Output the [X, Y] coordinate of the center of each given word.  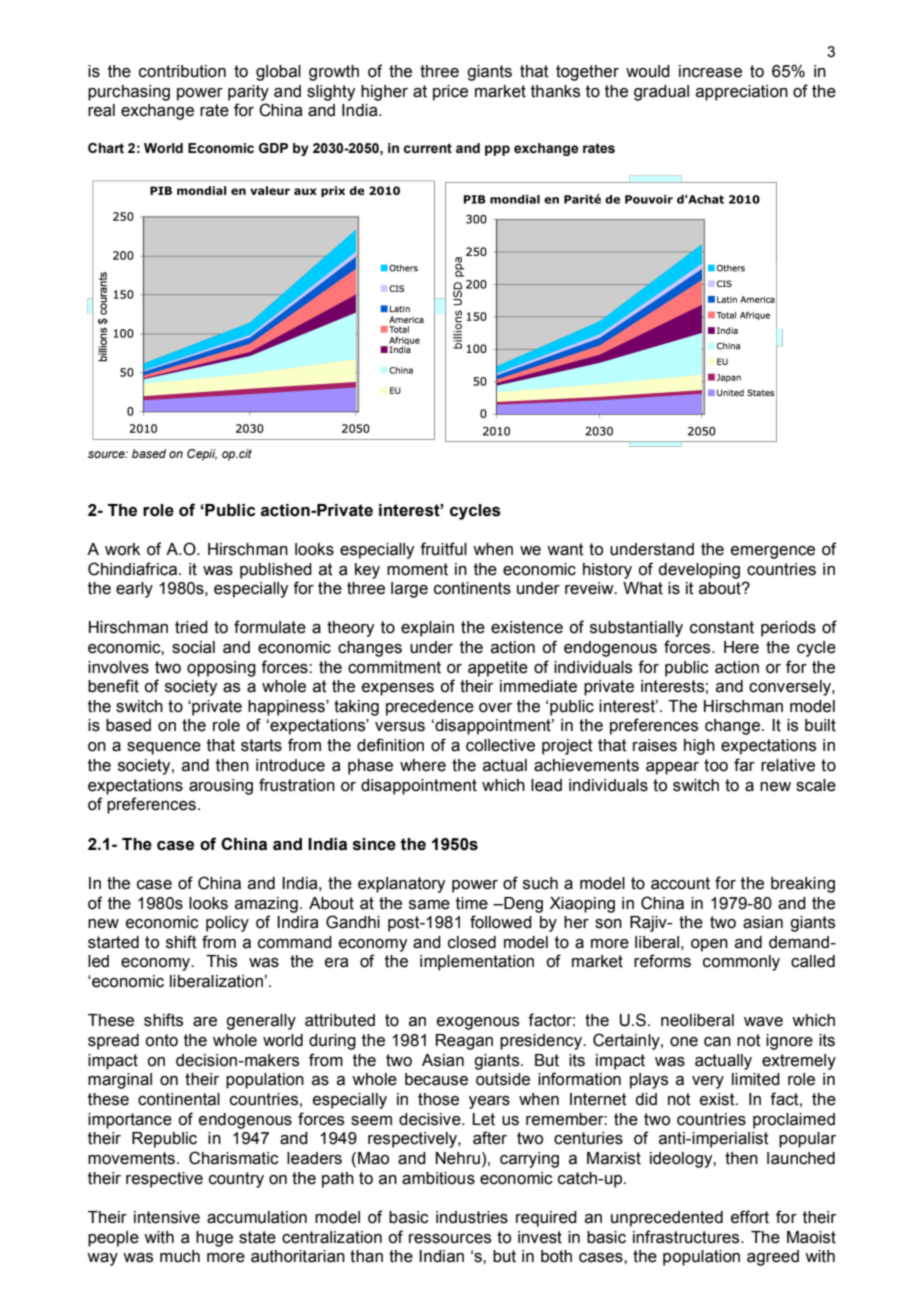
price [450, 93]
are [205, 1022]
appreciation [742, 93]
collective [500, 745]
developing [699, 571]
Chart [106, 148]
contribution [182, 71]
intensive [167, 1217]
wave [763, 1022]
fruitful [443, 549]
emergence [773, 552]
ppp [497, 150]
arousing [221, 787]
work [122, 549]
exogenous [478, 1023]
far [744, 765]
